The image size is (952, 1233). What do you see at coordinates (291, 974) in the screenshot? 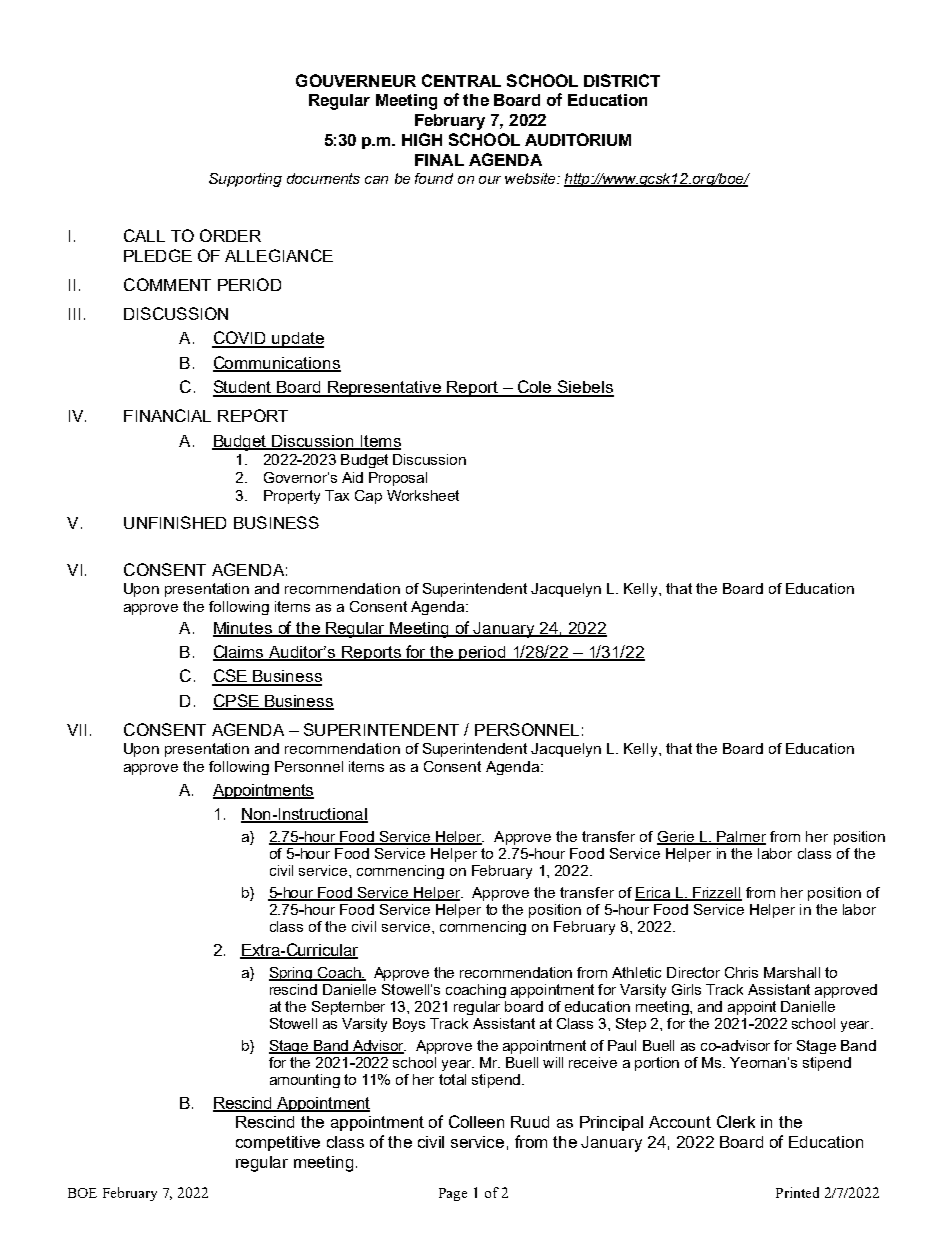
I see `Spring` at bounding box center [291, 974].
